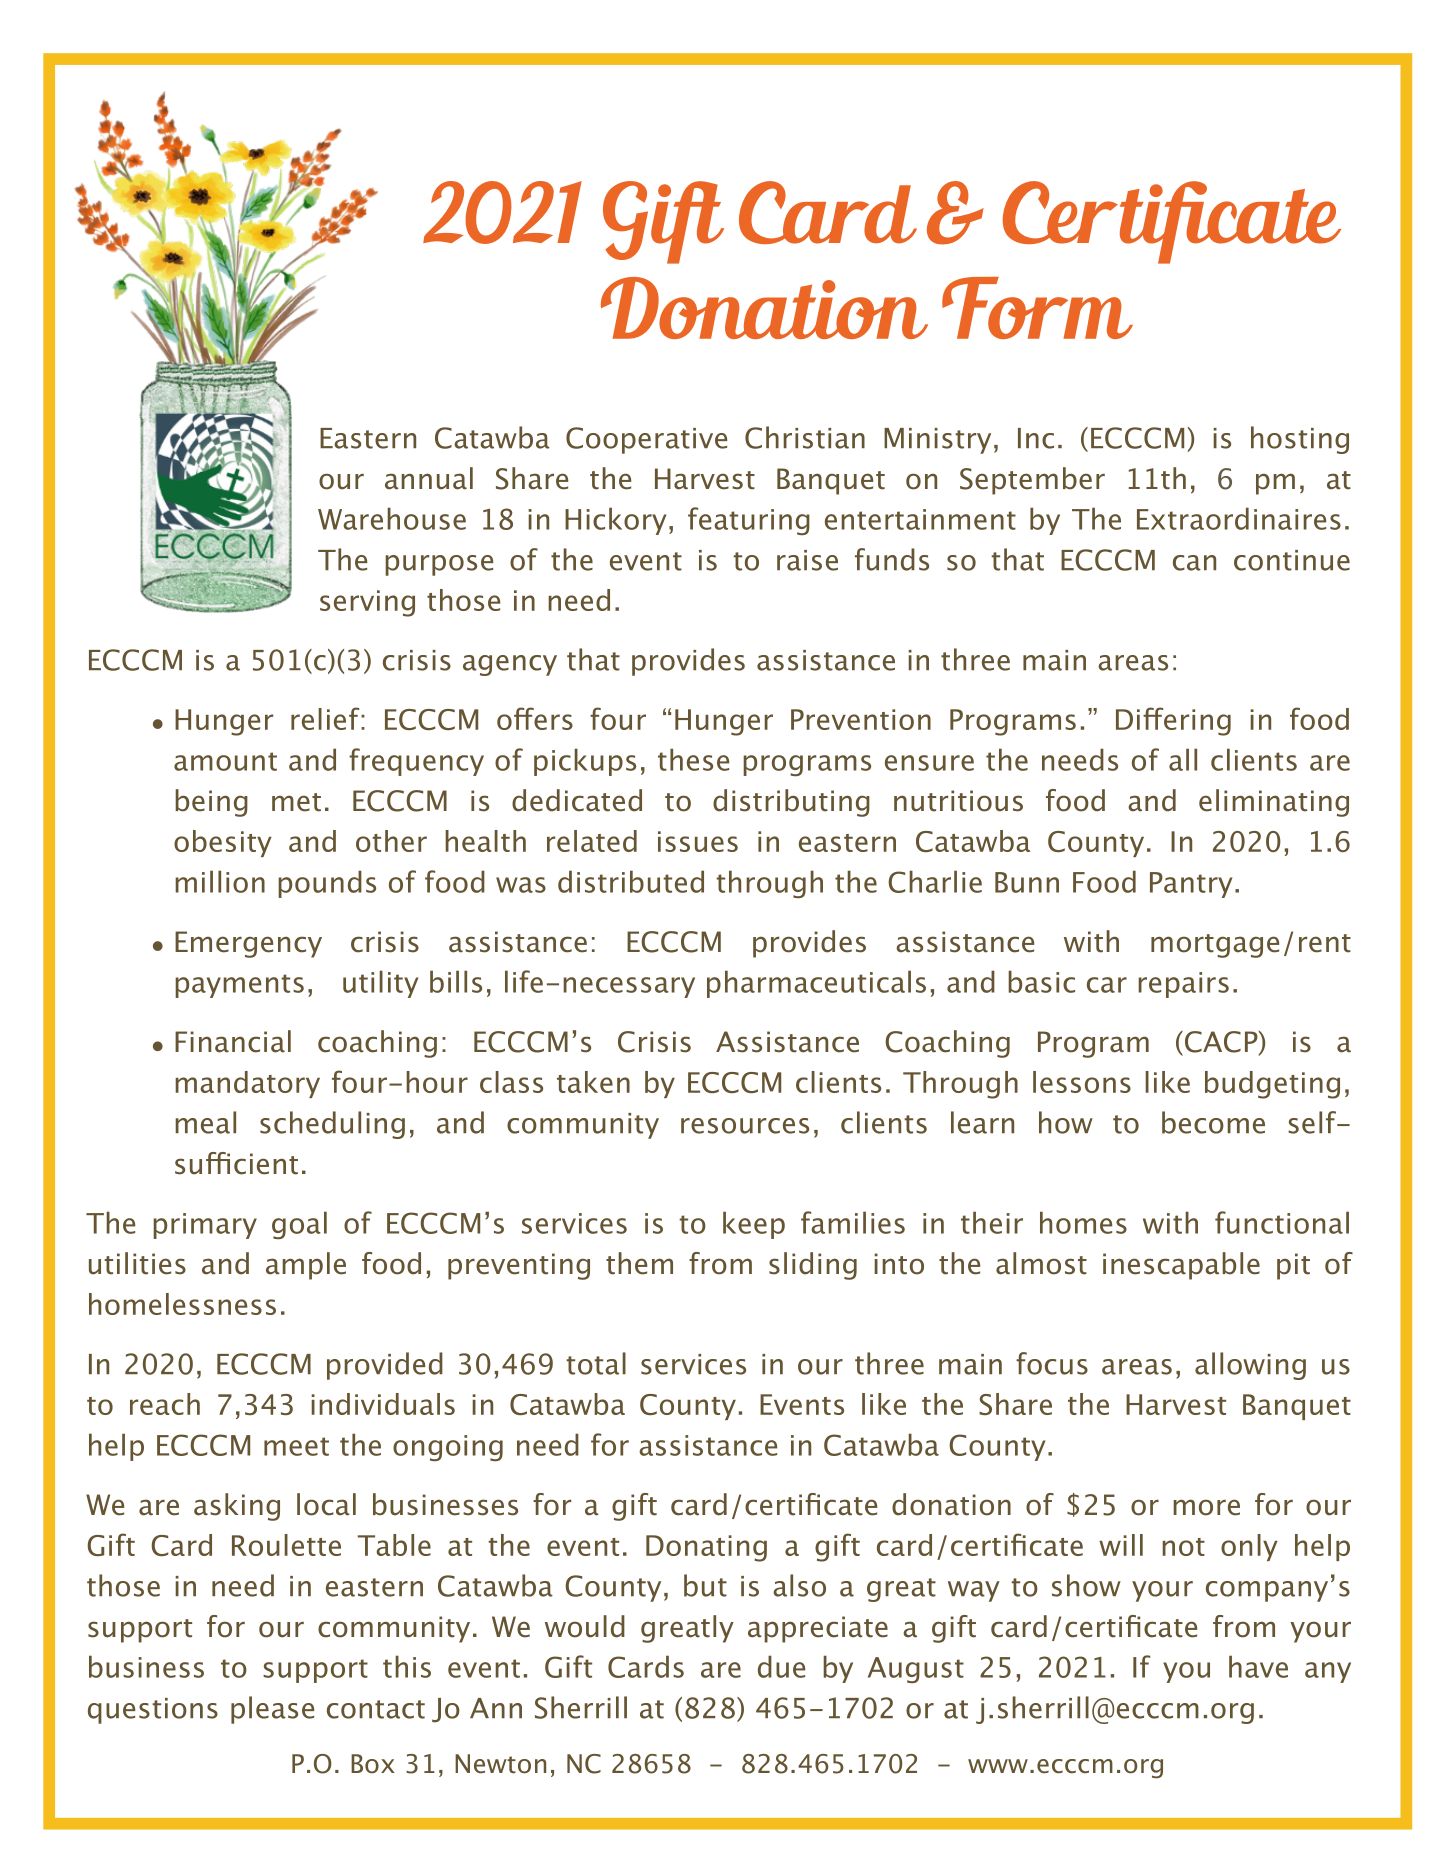  Describe the element at coordinates (1037, 308) in the image. I see `Form` at that location.
